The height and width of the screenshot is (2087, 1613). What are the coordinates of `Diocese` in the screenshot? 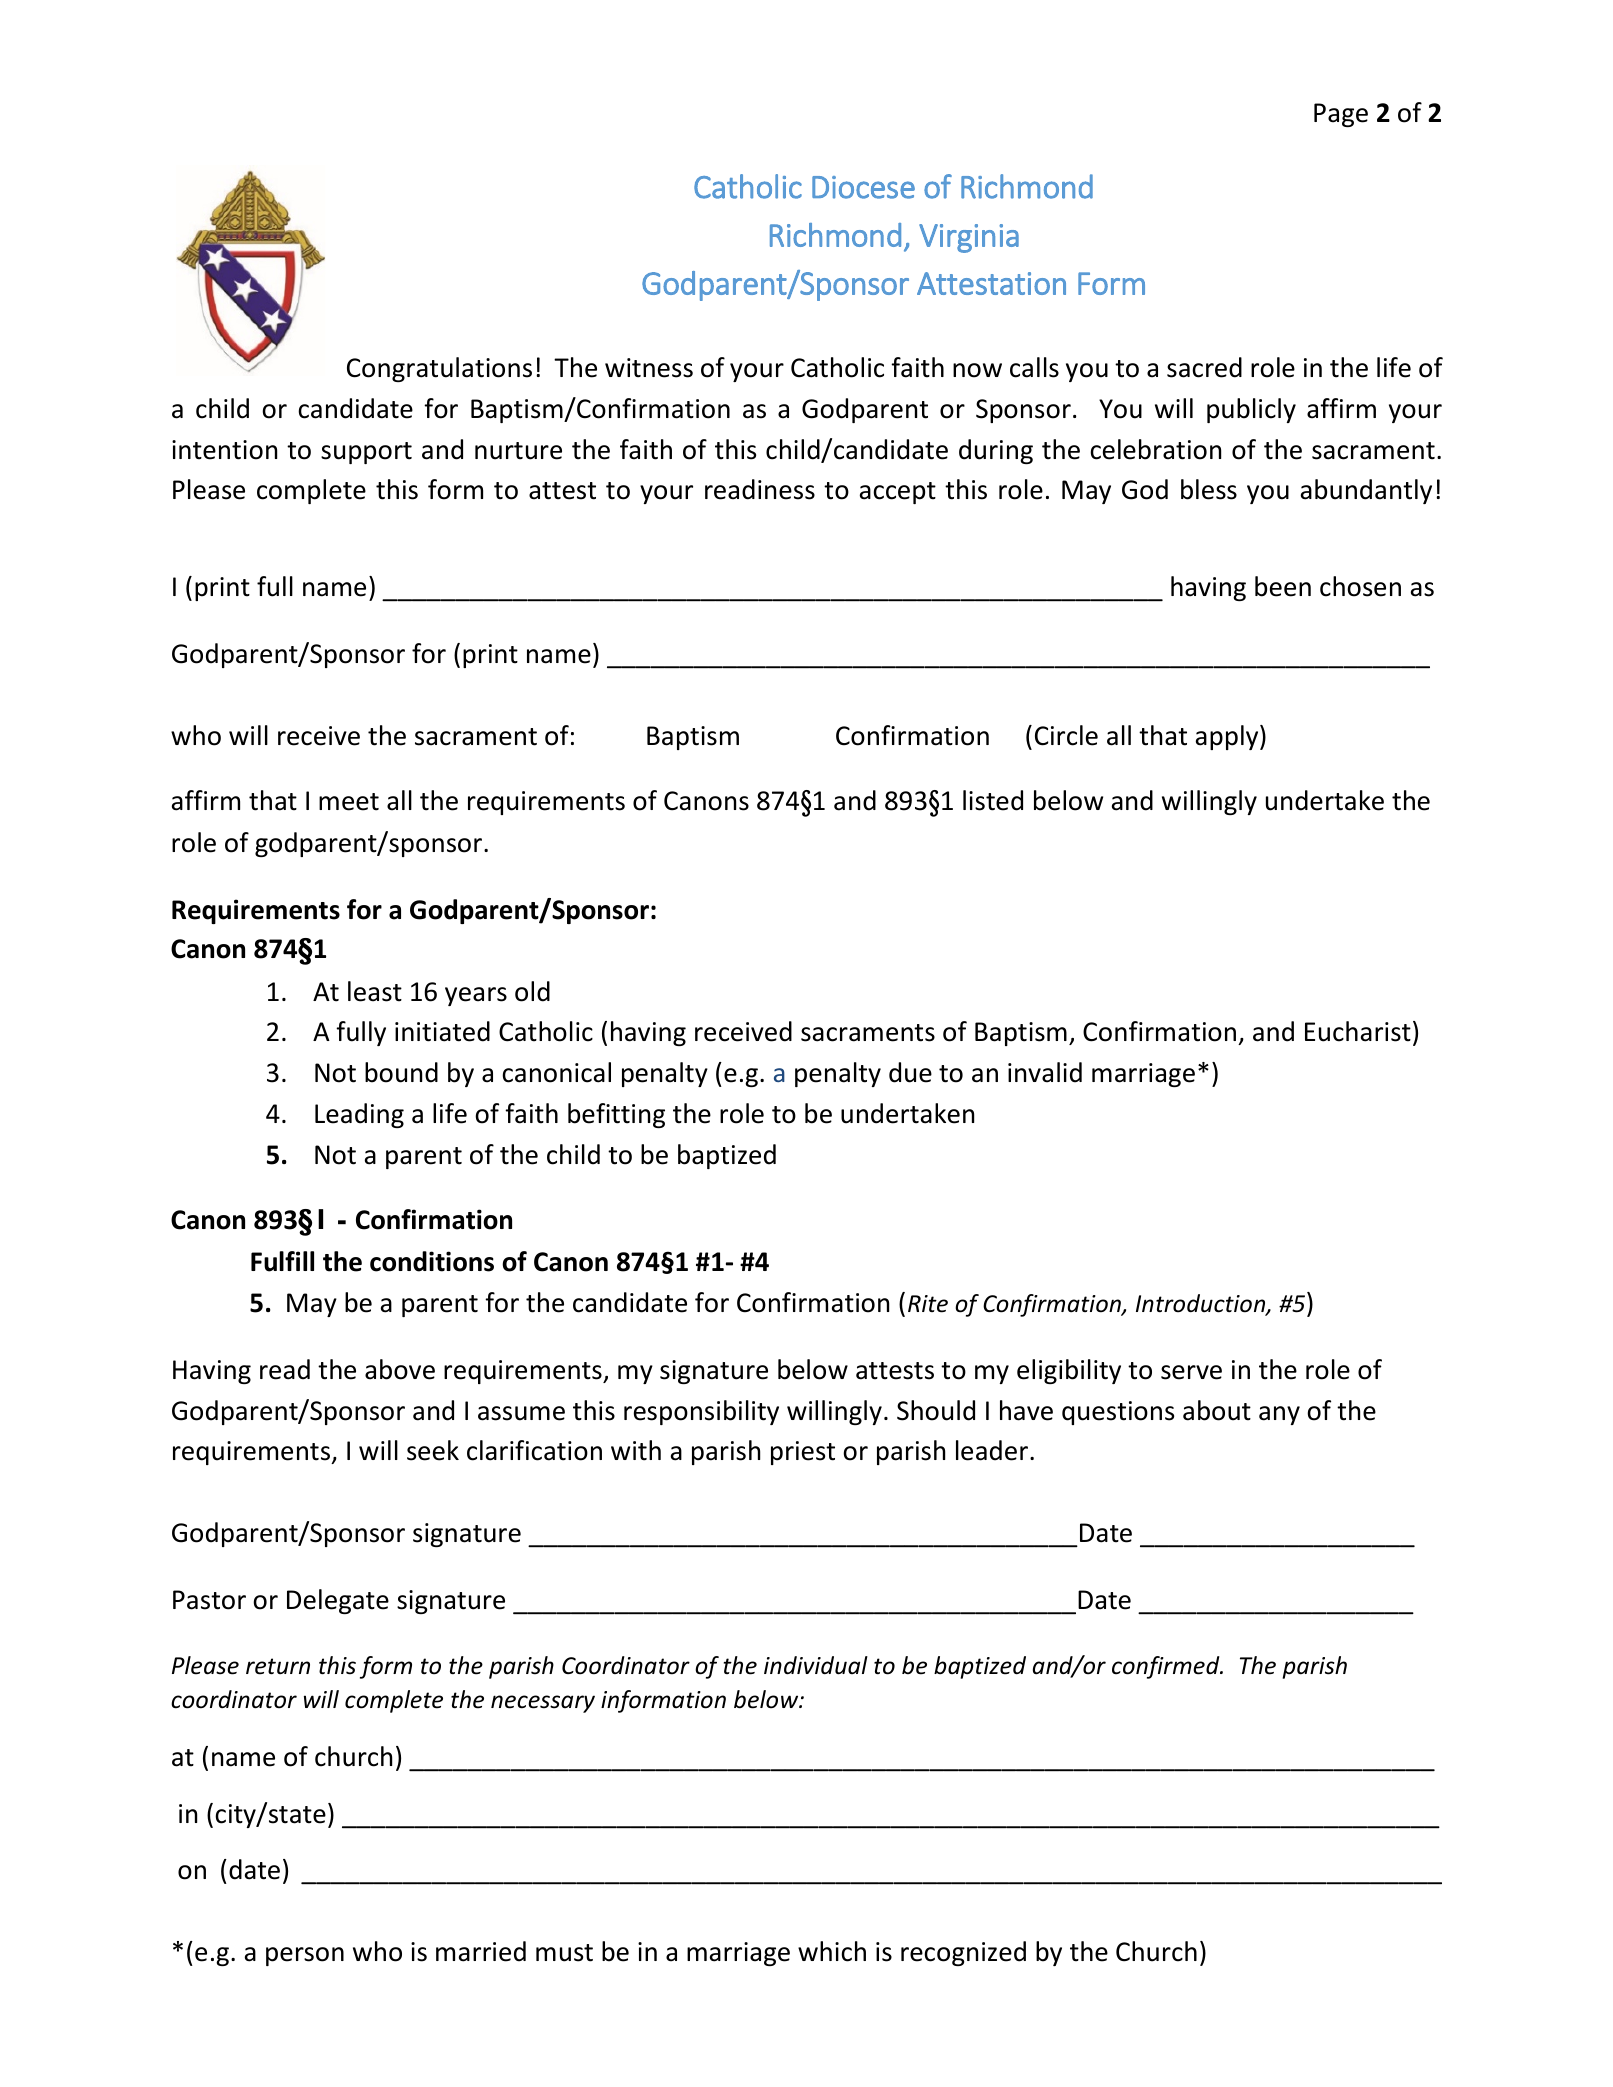 It's located at (863, 187).
